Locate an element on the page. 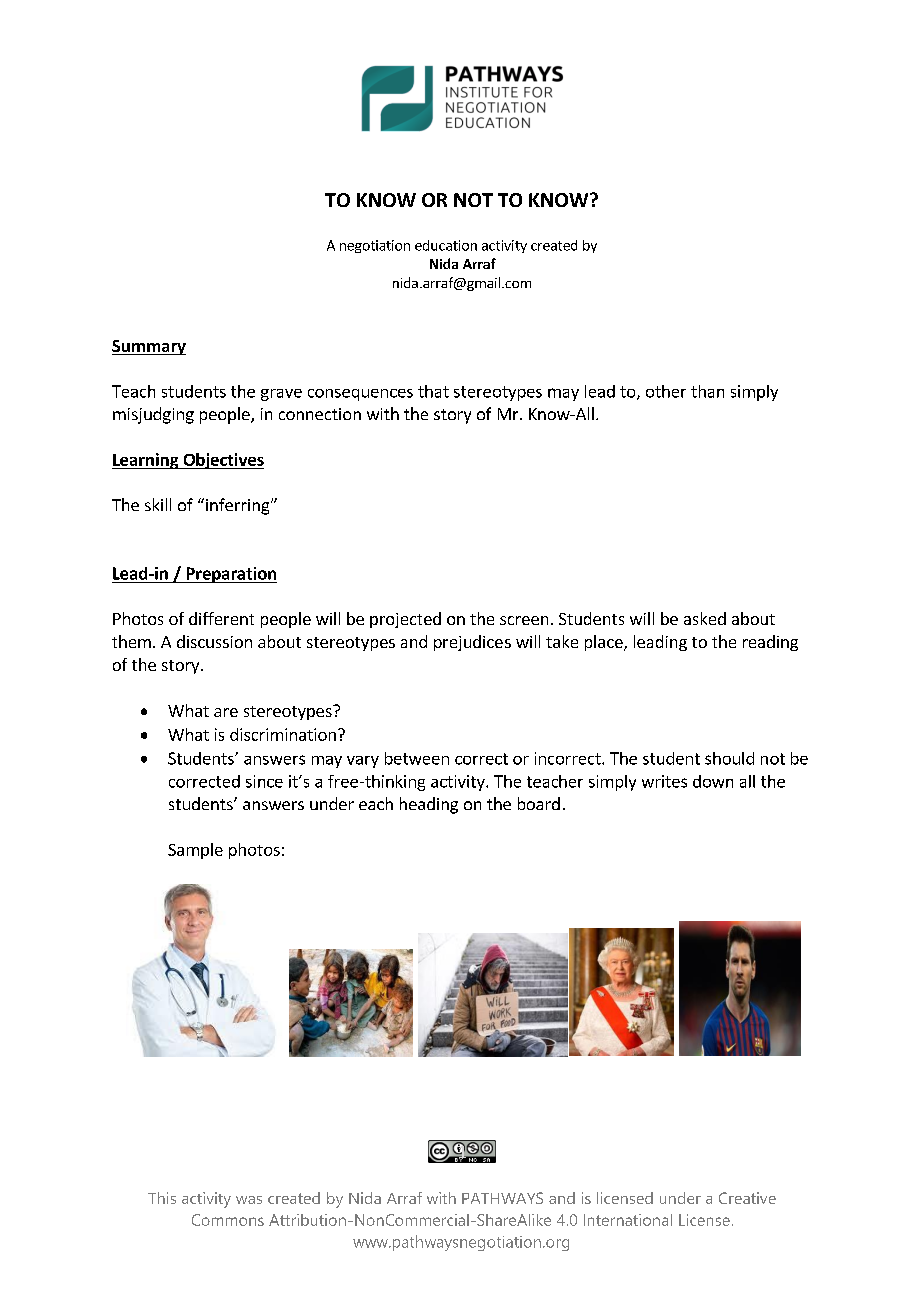 This page has width=924, height=1308. Summary is located at coordinates (149, 347).
